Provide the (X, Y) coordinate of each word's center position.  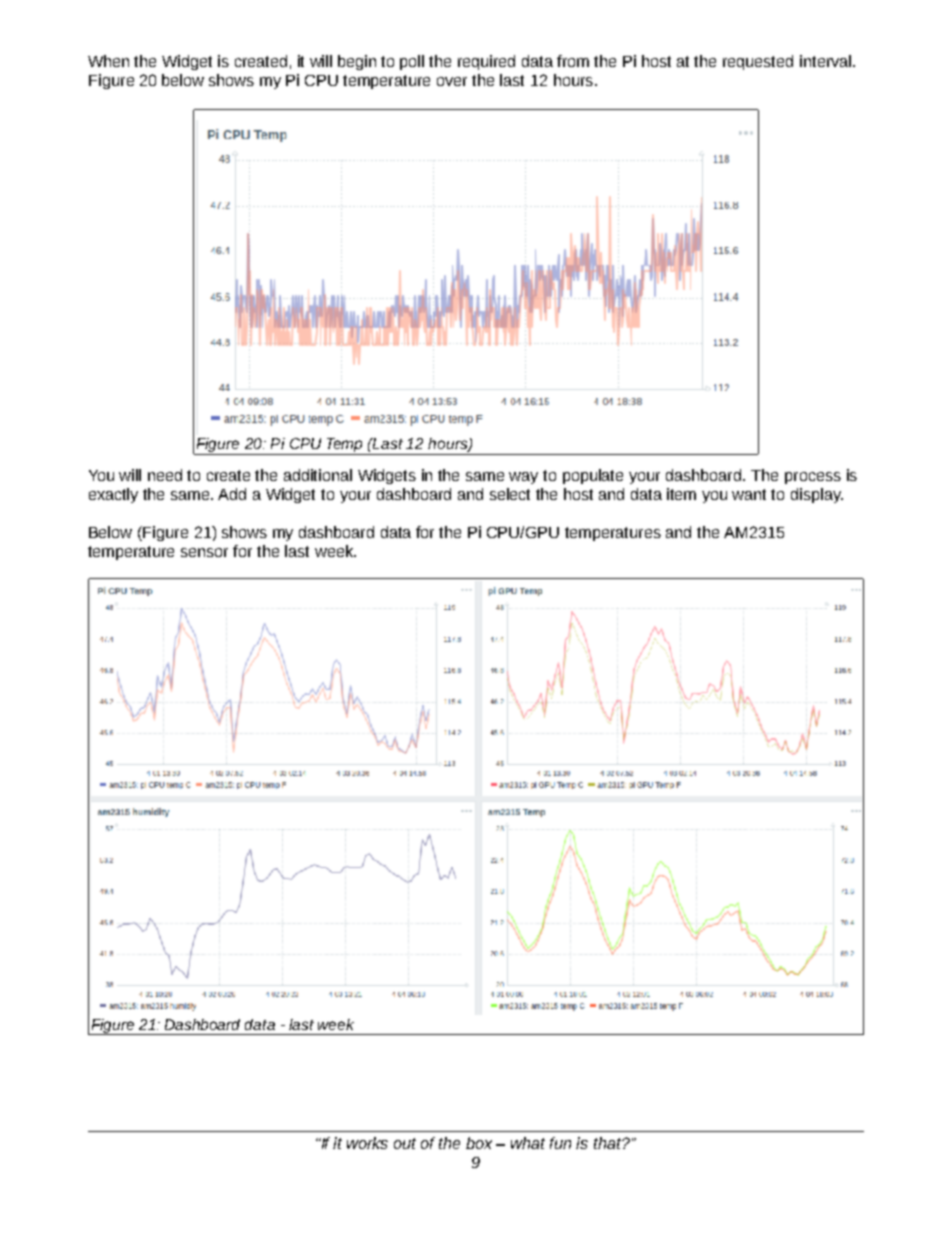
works (367, 1143)
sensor (204, 552)
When (108, 61)
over (452, 81)
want (749, 494)
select (510, 494)
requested (758, 62)
